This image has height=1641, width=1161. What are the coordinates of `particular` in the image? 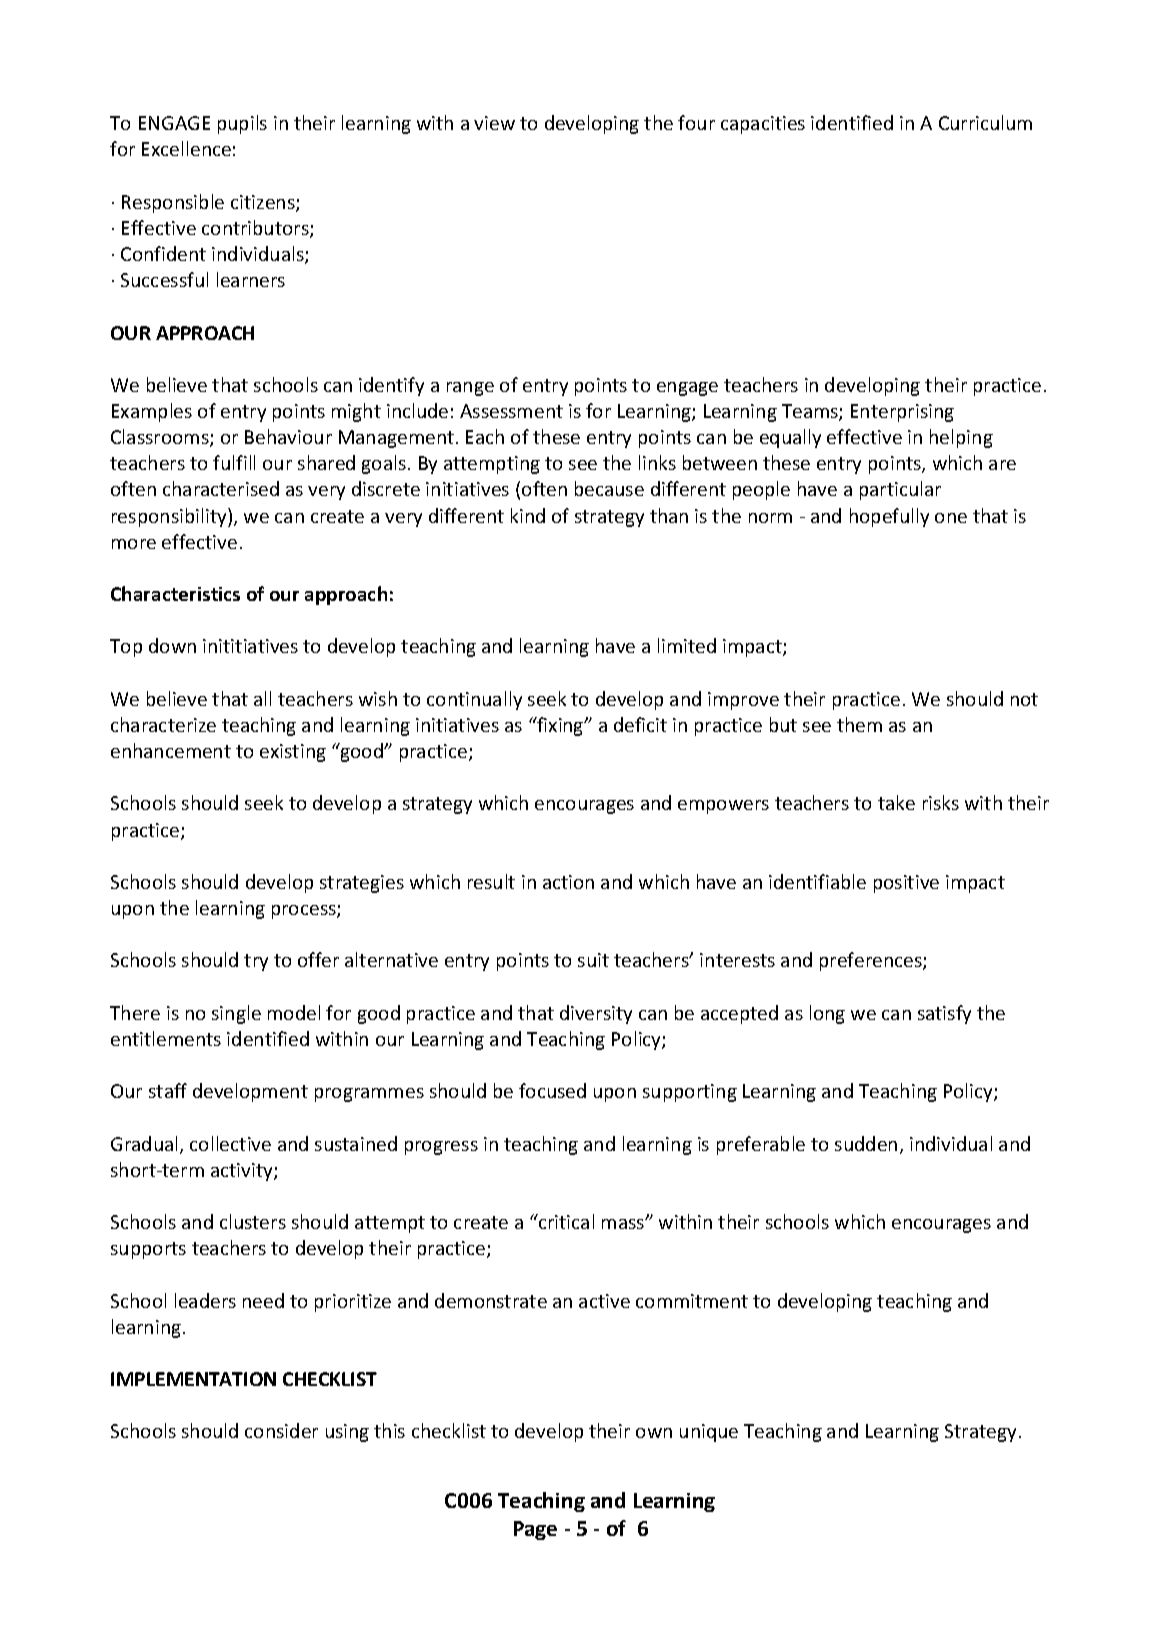 It's located at (900, 490).
